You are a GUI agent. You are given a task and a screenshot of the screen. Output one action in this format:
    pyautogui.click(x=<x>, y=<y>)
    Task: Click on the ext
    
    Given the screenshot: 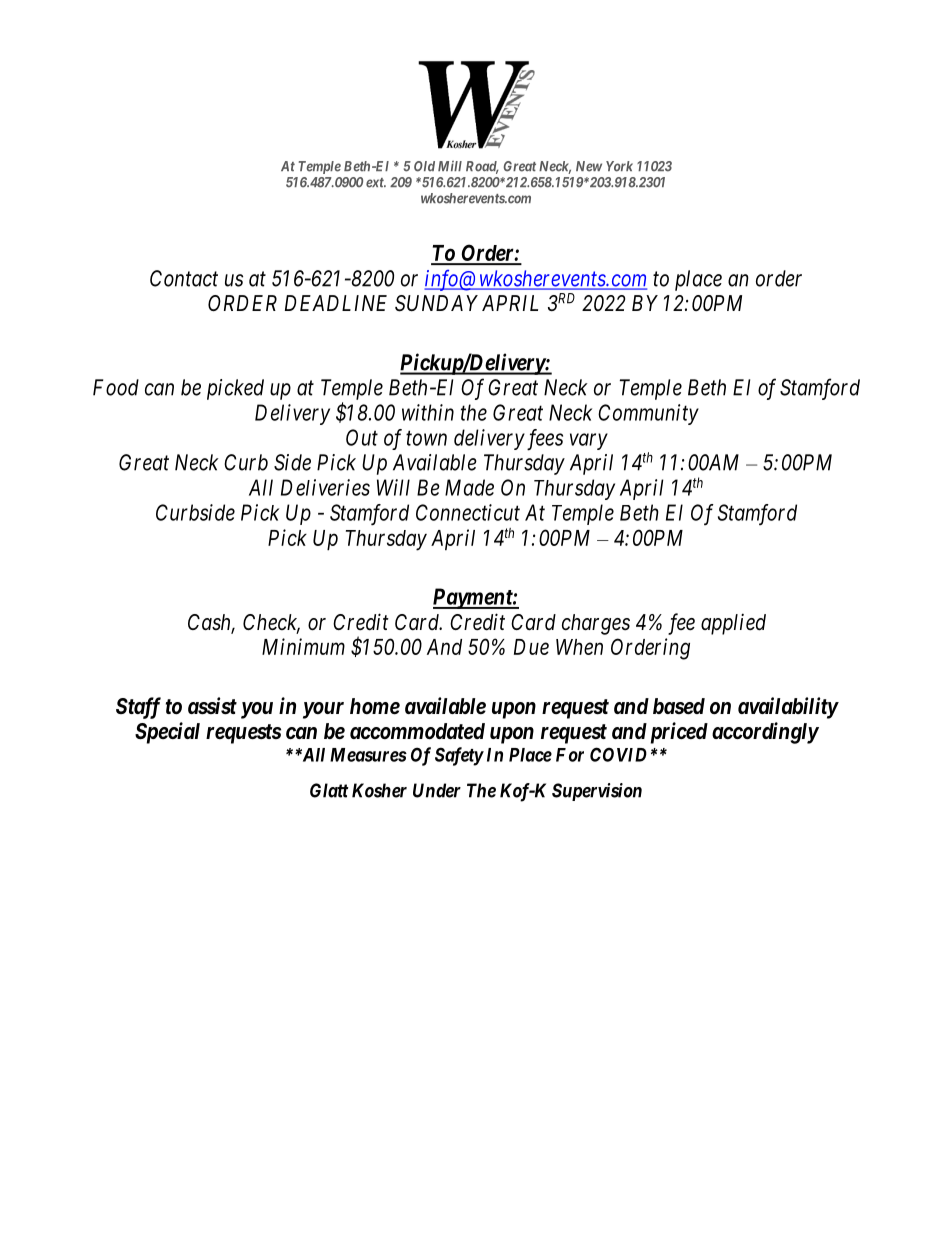 What is the action you would take?
    pyautogui.click(x=376, y=183)
